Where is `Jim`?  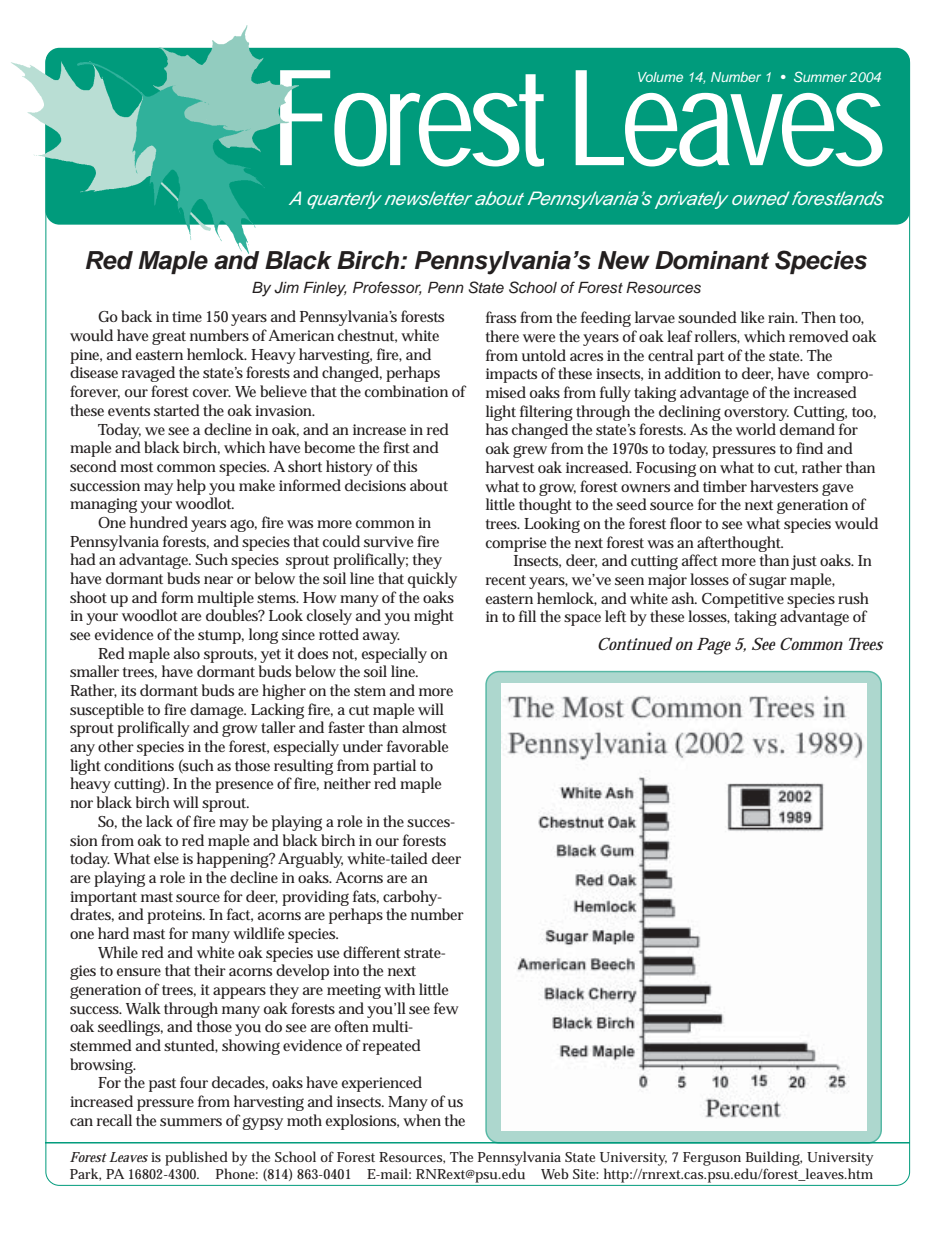
Jim is located at coordinates (286, 288).
